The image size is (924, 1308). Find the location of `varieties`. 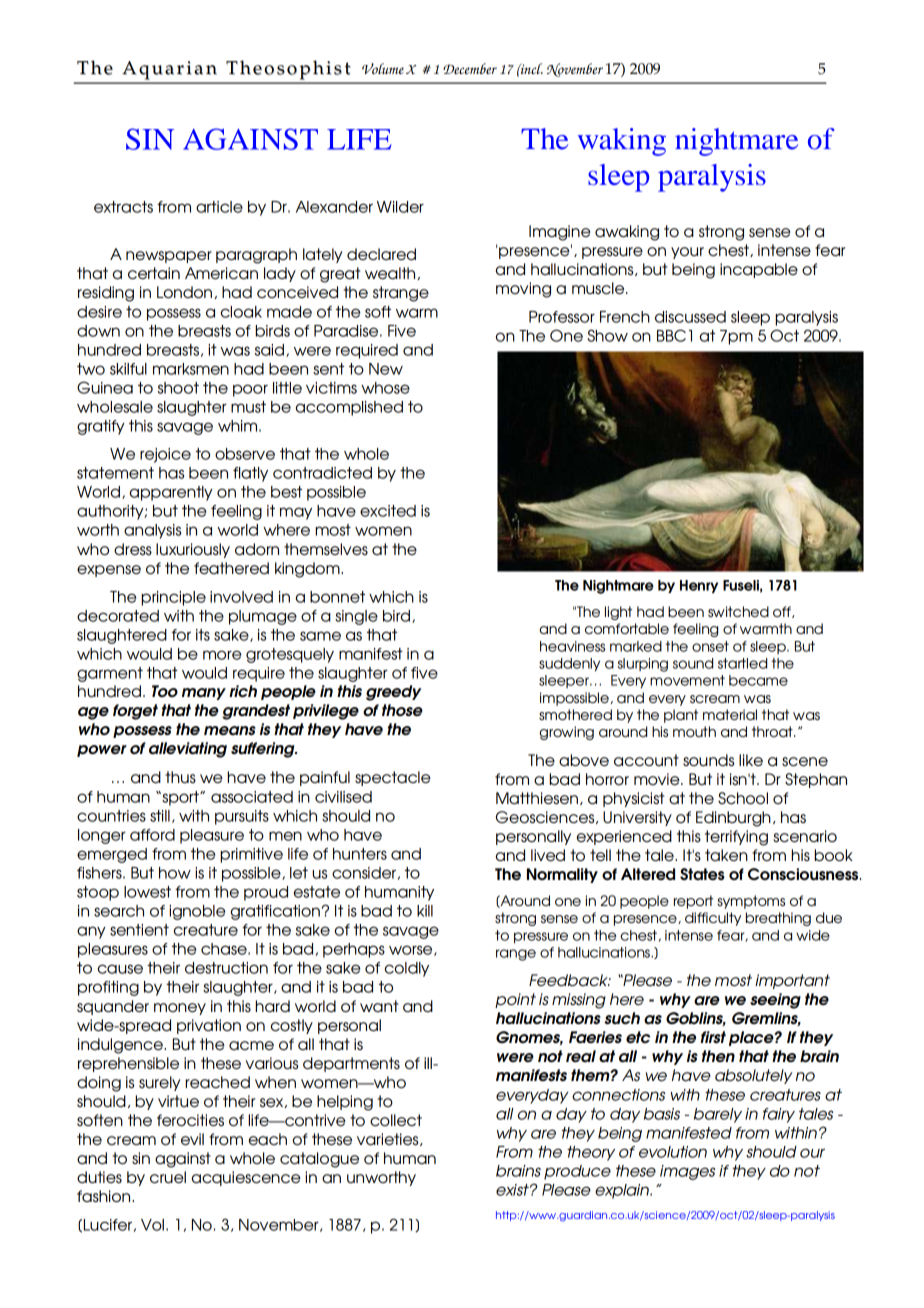

varieties is located at coordinates (389, 1139).
